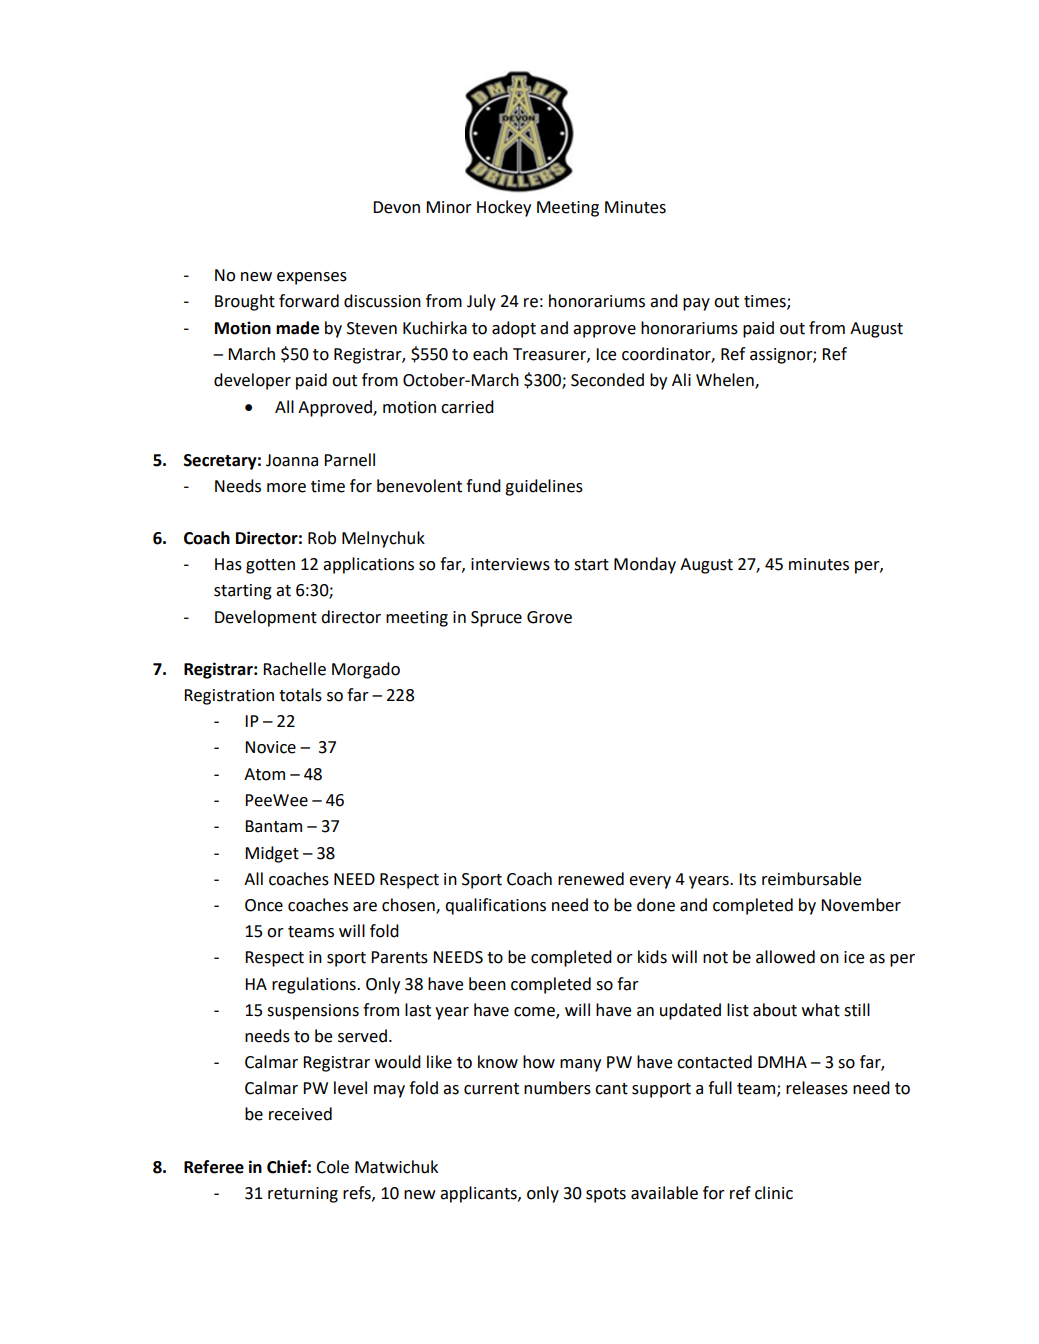 The image size is (1039, 1344). I want to click on renewed, so click(591, 879).
